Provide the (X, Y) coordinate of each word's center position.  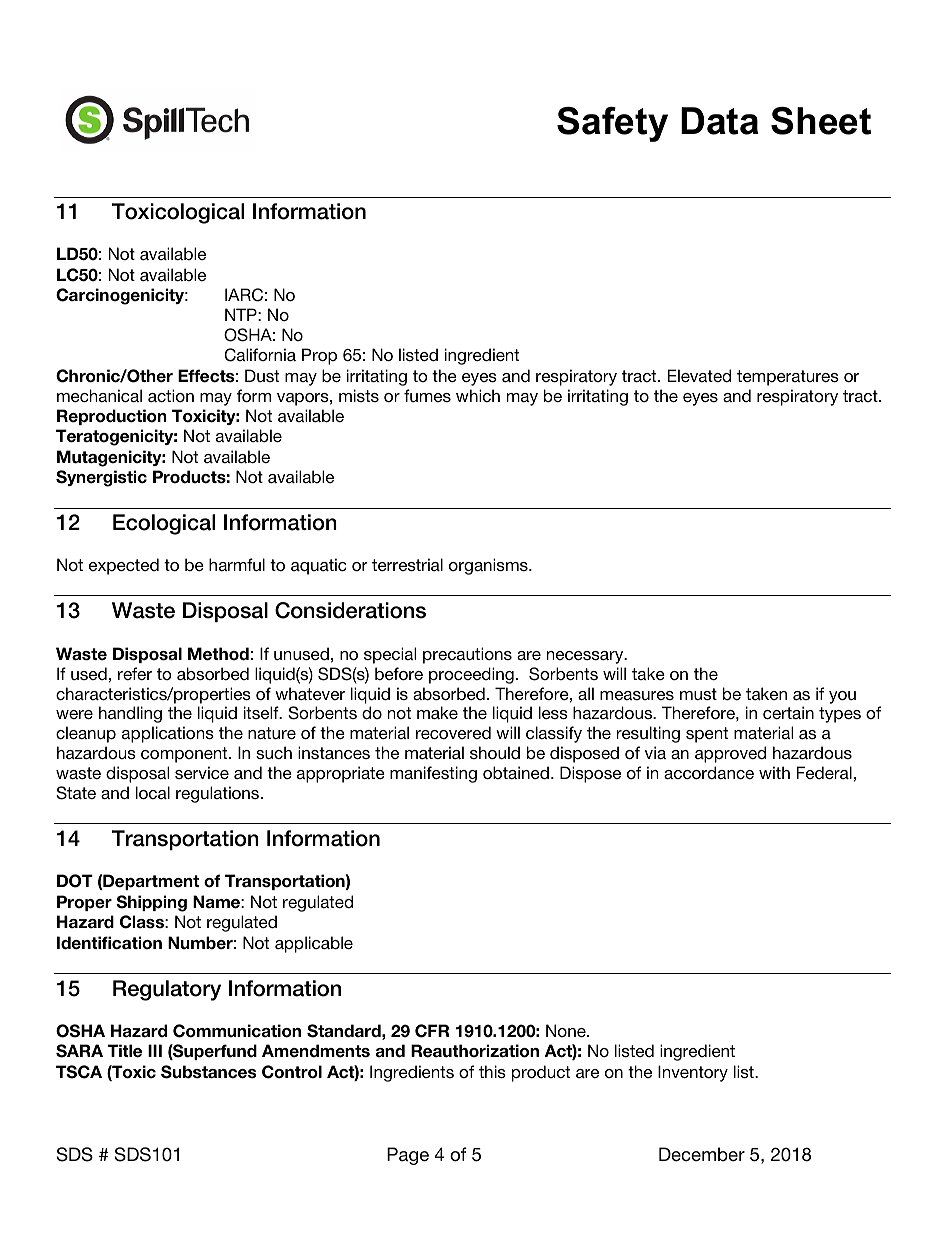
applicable (314, 944)
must (698, 694)
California (260, 355)
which (478, 395)
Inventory (693, 1073)
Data (720, 121)
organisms (489, 566)
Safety (612, 124)
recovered (453, 732)
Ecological (164, 524)
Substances (208, 1072)
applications (168, 734)
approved (730, 754)
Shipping (151, 903)
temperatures (788, 378)
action (171, 395)
